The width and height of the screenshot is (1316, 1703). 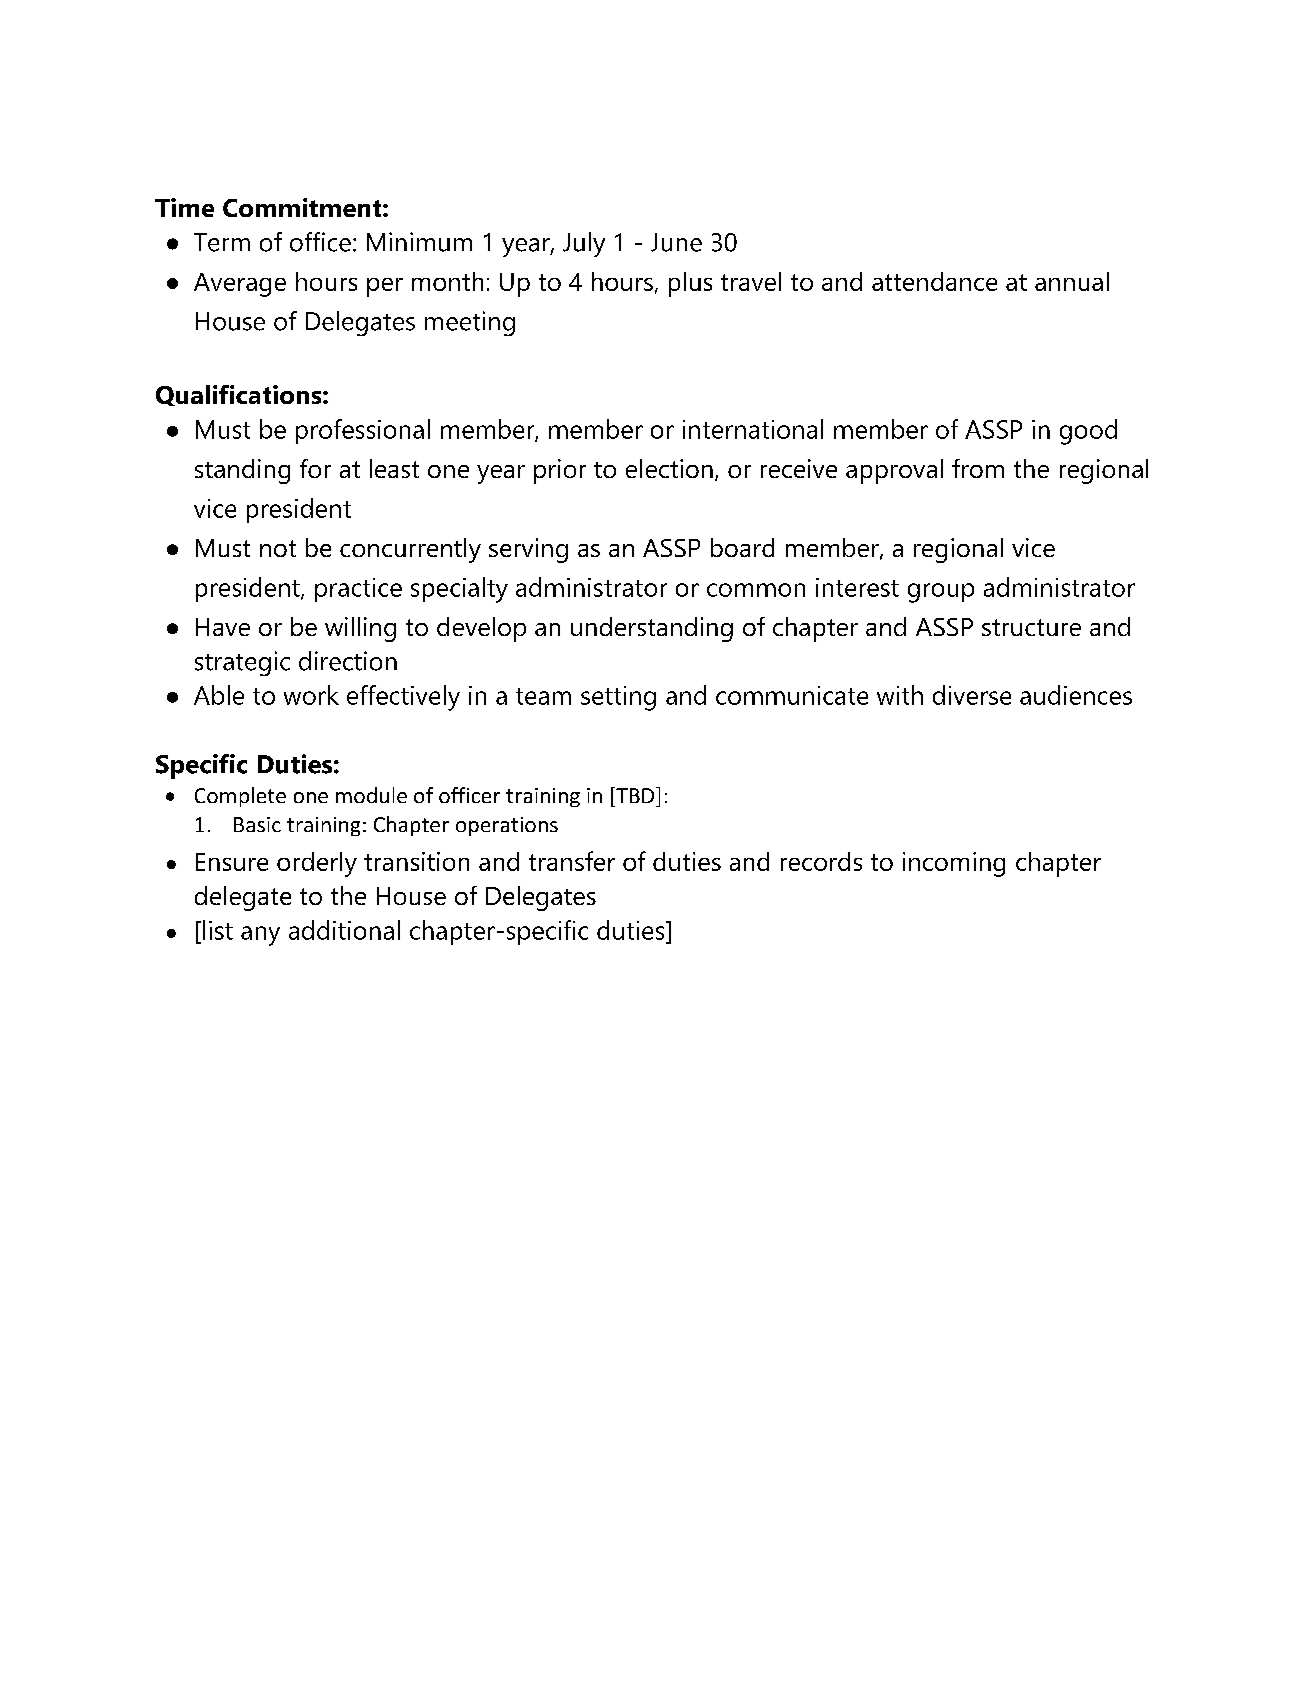 What do you see at coordinates (344, 930) in the screenshot?
I see `additional` at bounding box center [344, 930].
